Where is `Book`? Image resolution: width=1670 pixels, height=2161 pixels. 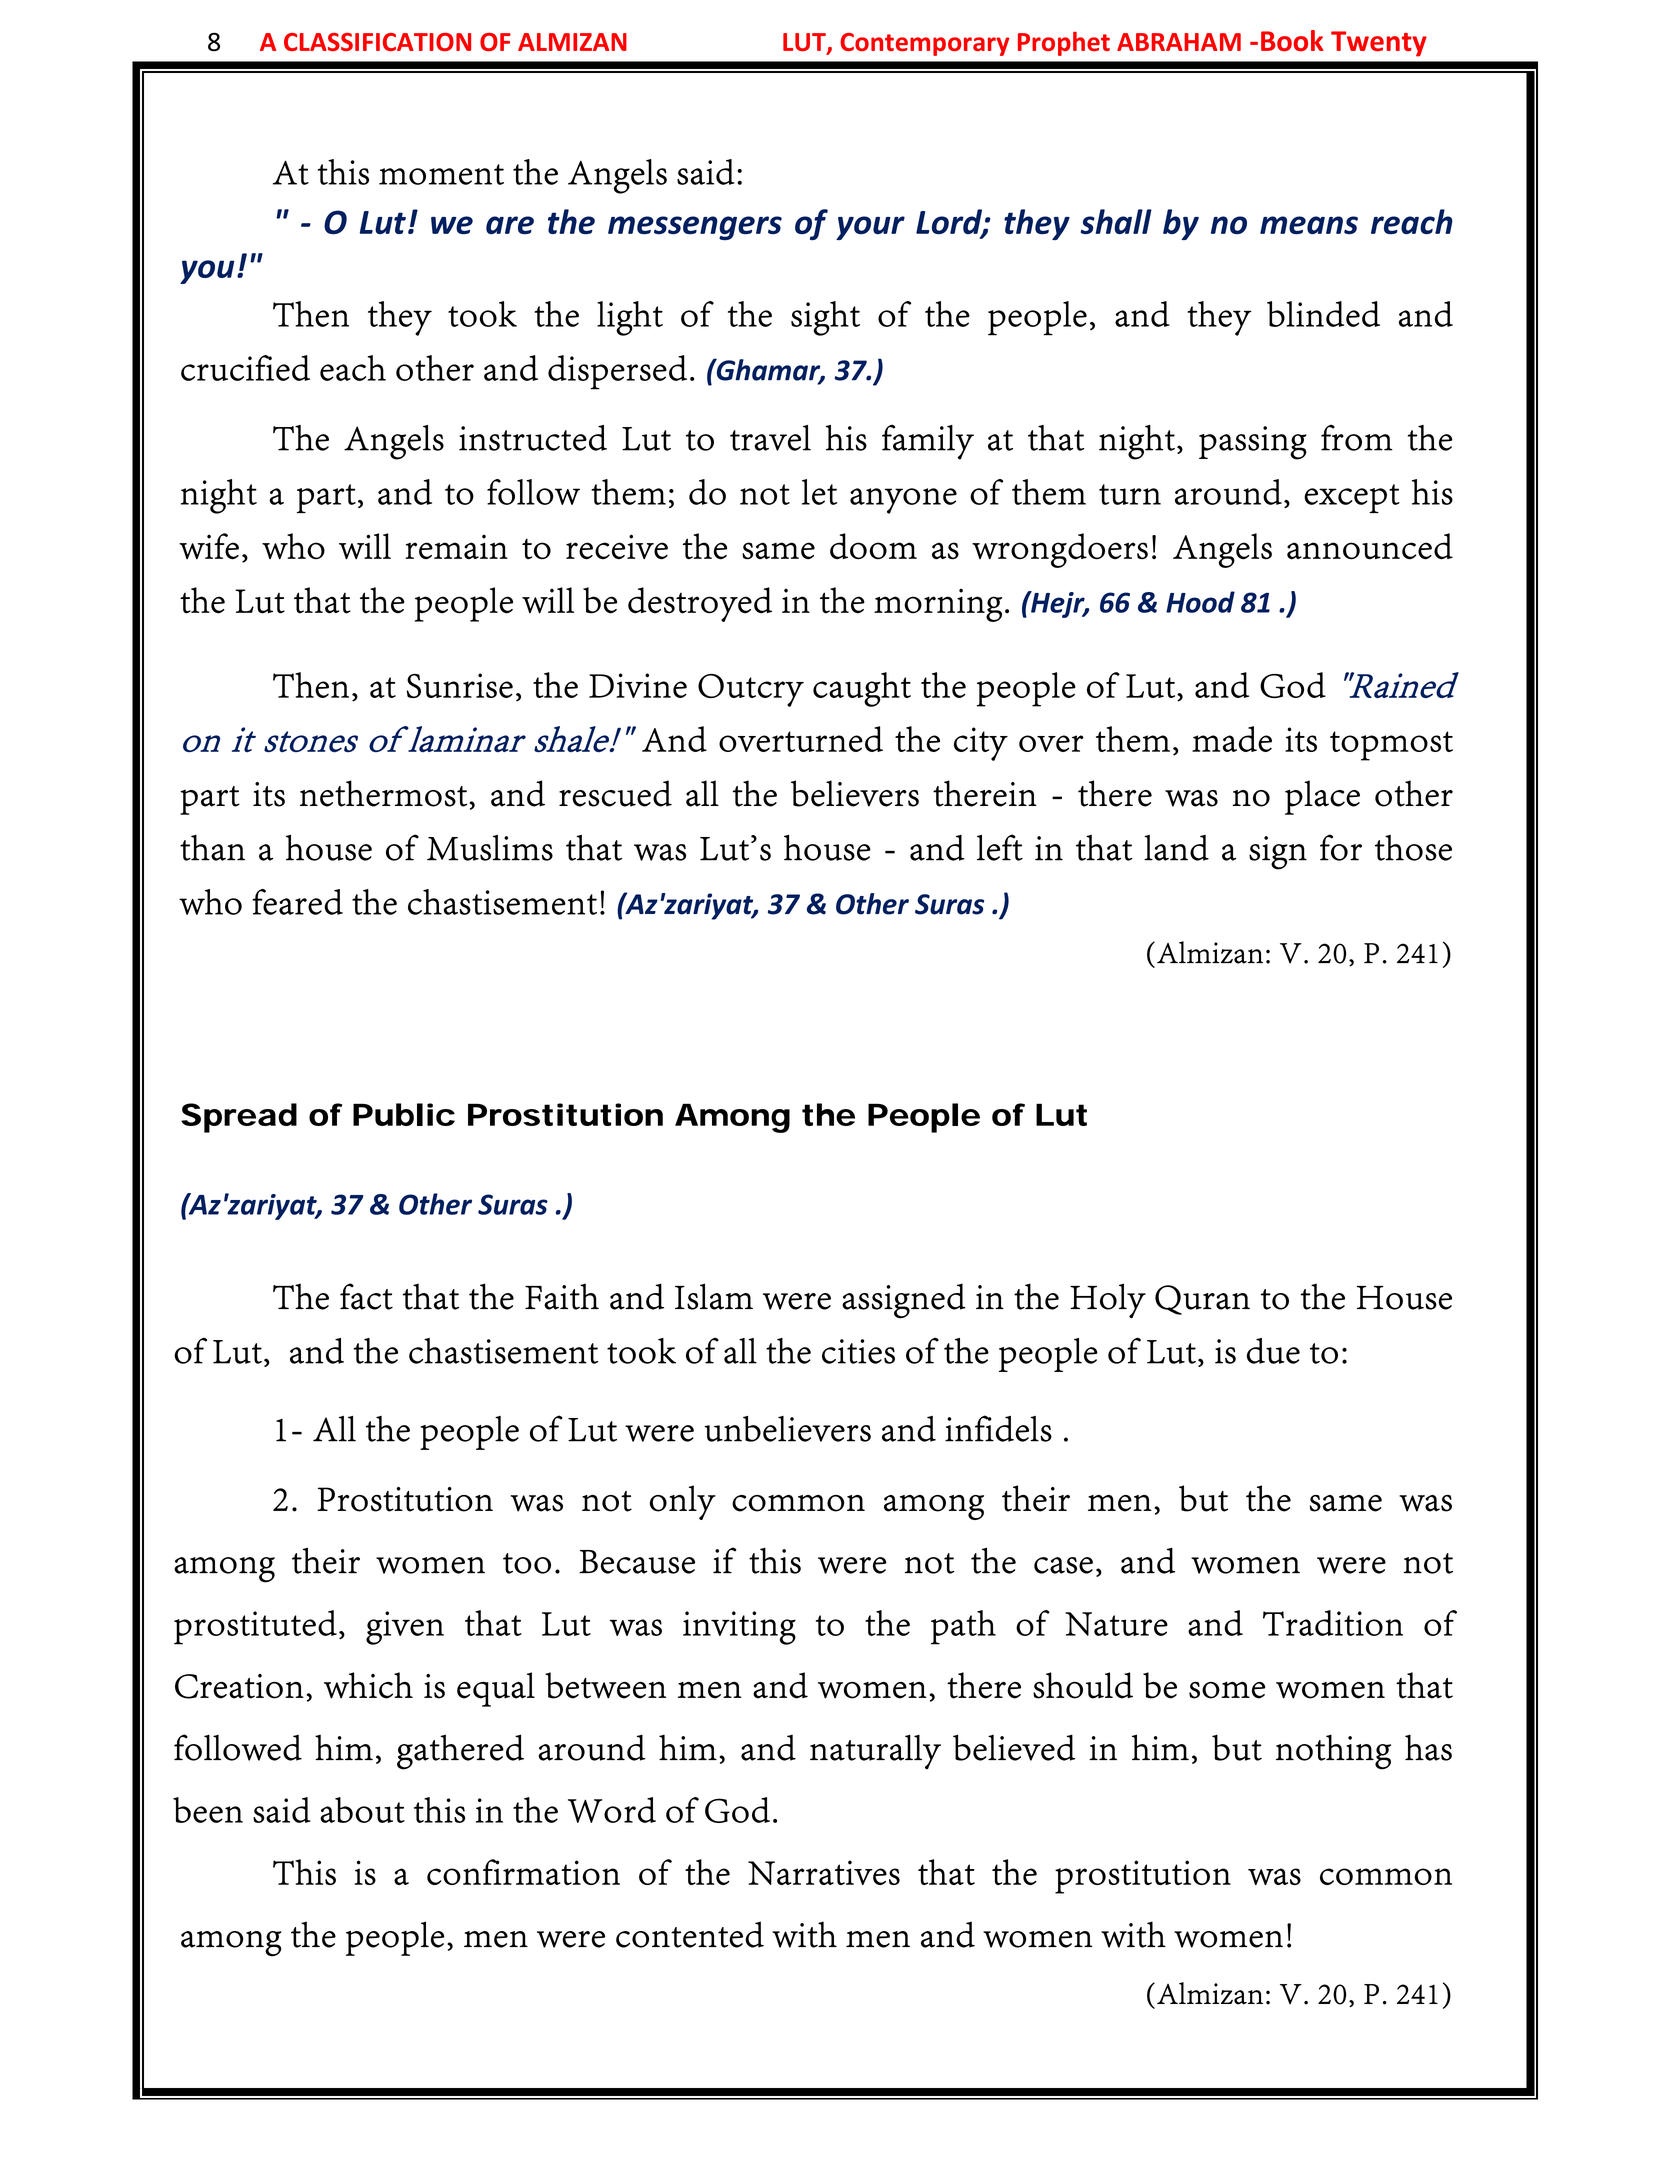 Book is located at coordinates (1292, 41).
